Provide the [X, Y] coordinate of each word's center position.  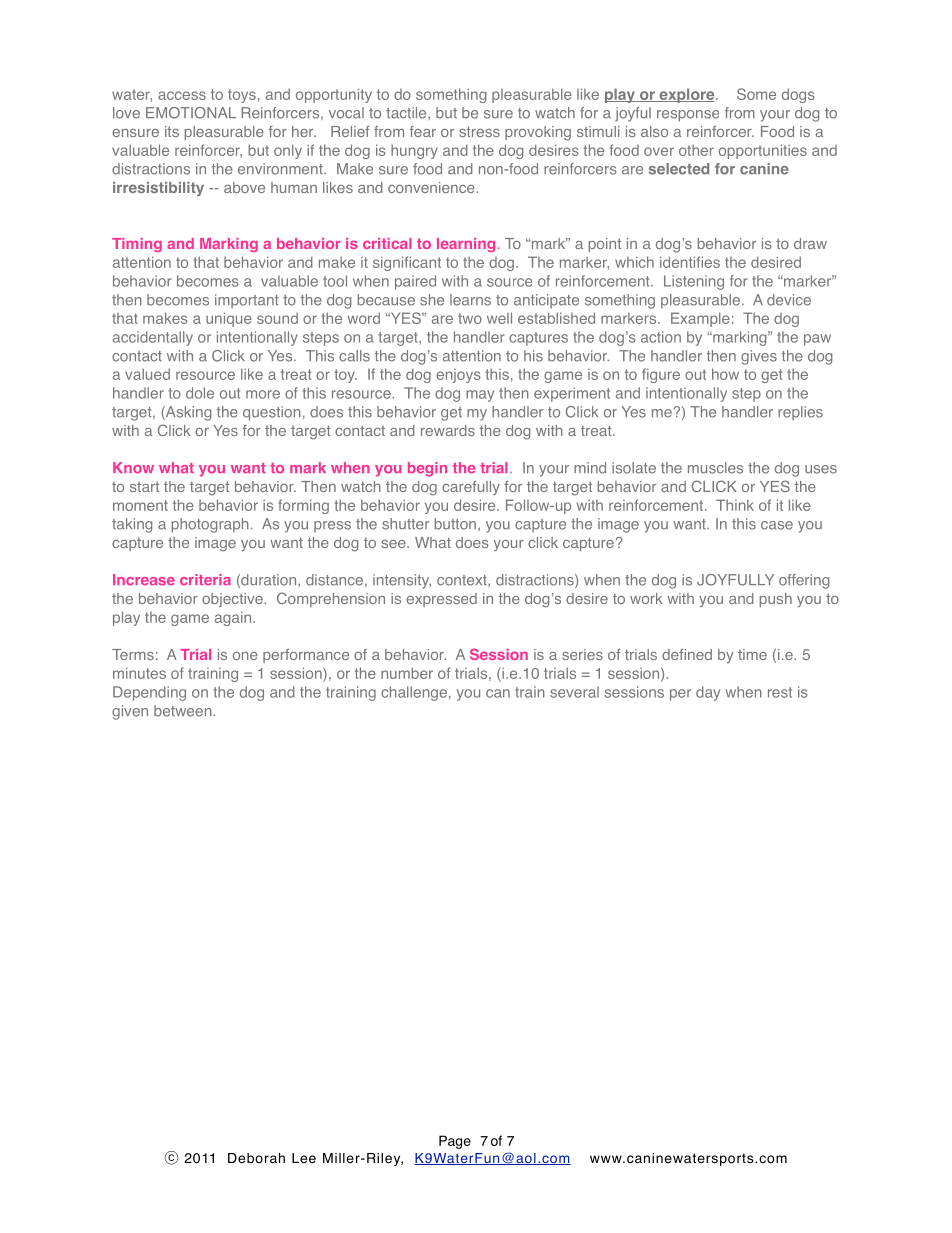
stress [479, 131]
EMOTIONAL [191, 113]
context [463, 580]
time [752, 654]
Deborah [256, 1158]
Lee [304, 1158]
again [234, 618]
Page [455, 1142]
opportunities [763, 151]
